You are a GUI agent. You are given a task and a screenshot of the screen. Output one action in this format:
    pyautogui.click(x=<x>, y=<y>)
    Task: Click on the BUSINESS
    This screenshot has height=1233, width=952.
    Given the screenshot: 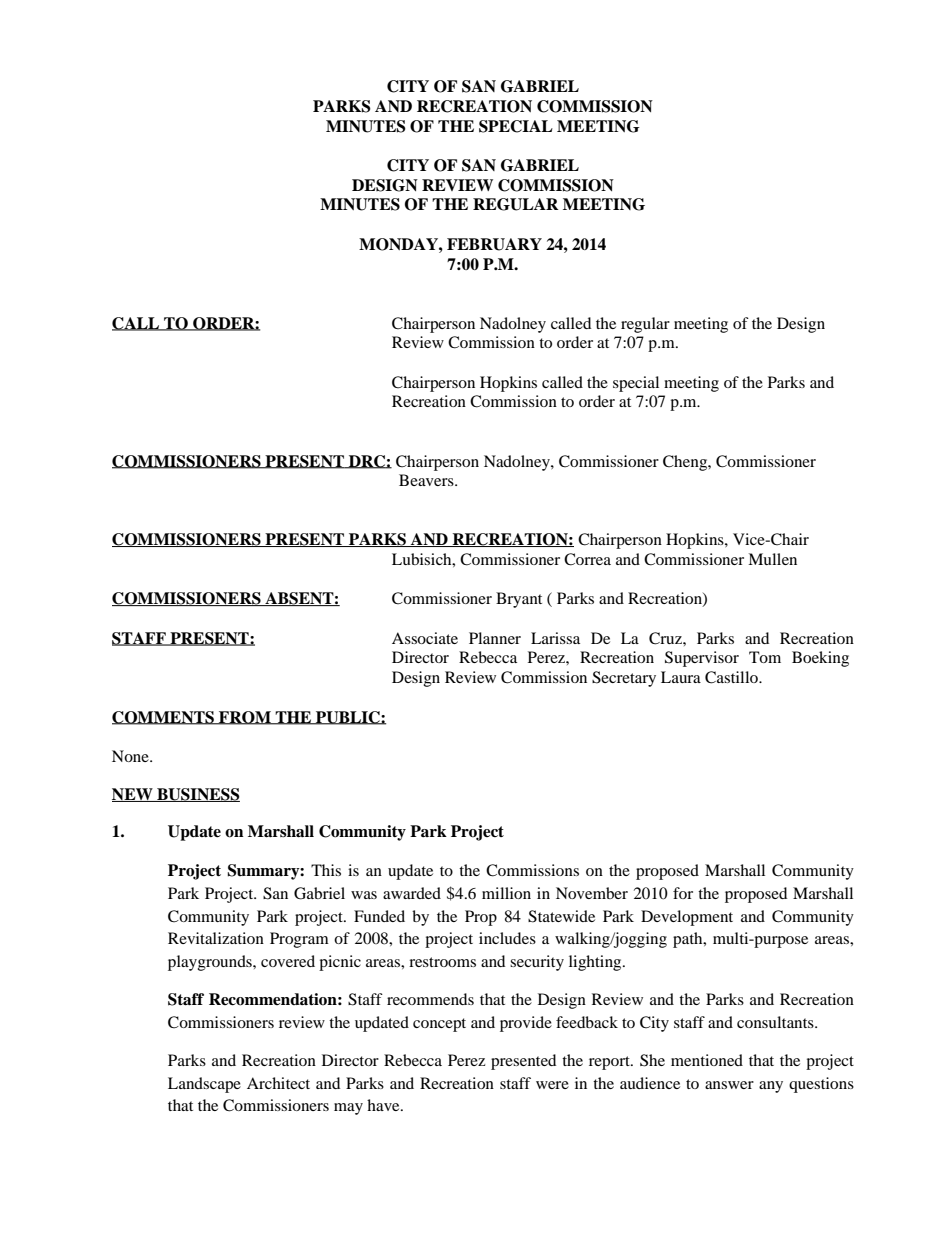 What is the action you would take?
    pyautogui.click(x=197, y=795)
